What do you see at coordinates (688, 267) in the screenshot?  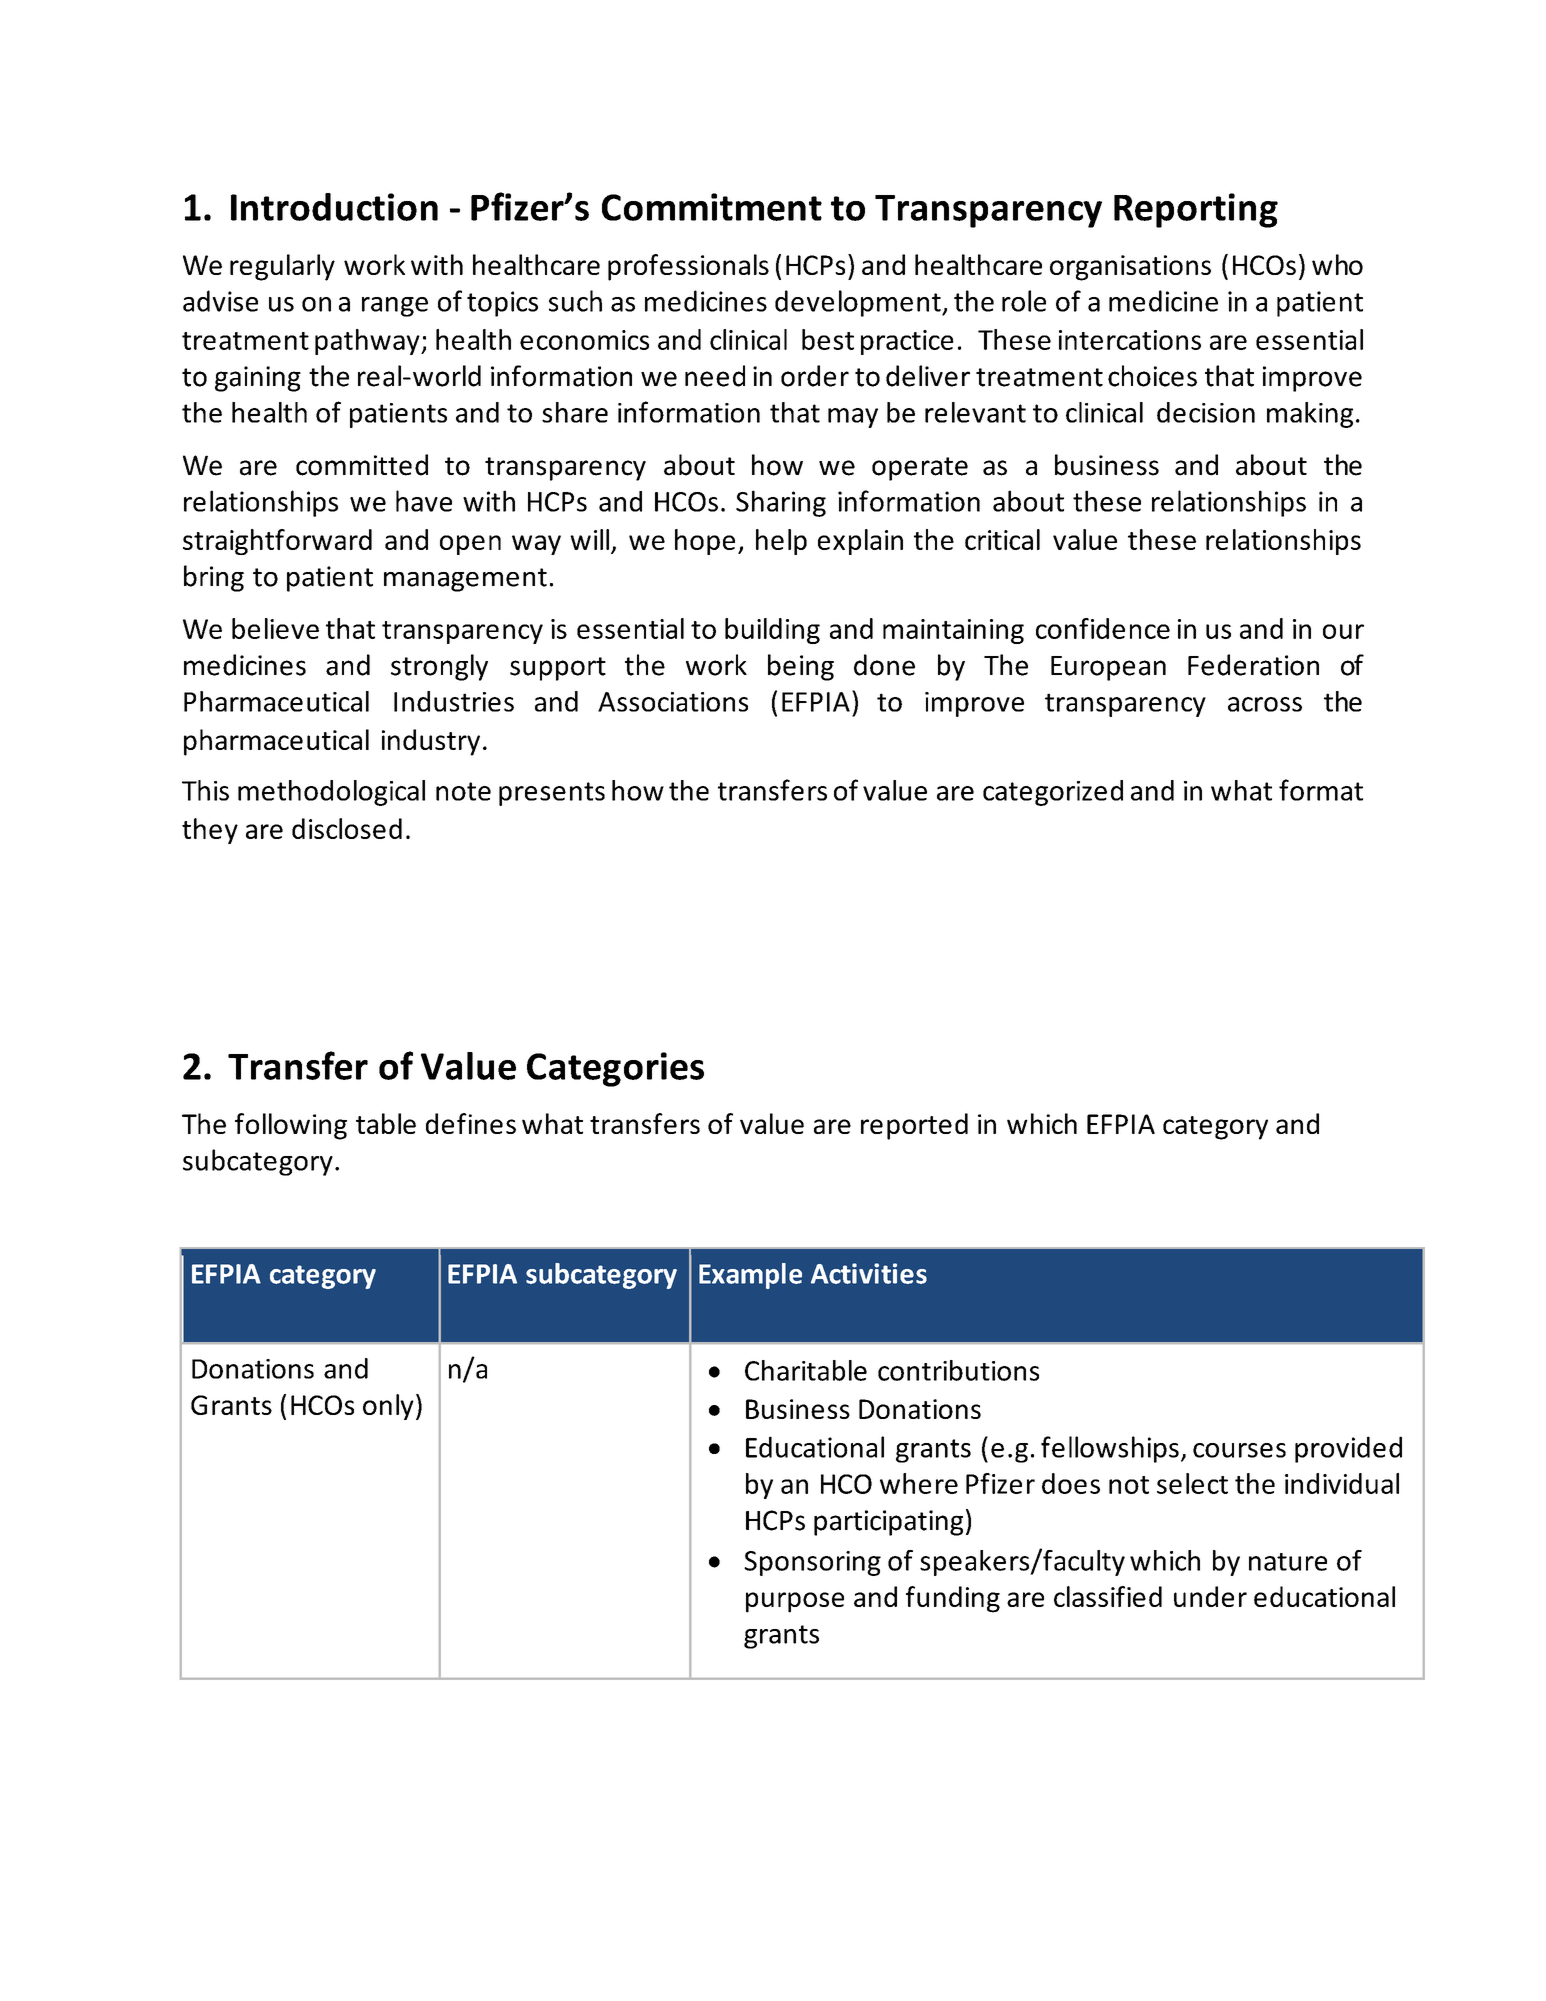 I see `professionals` at bounding box center [688, 267].
